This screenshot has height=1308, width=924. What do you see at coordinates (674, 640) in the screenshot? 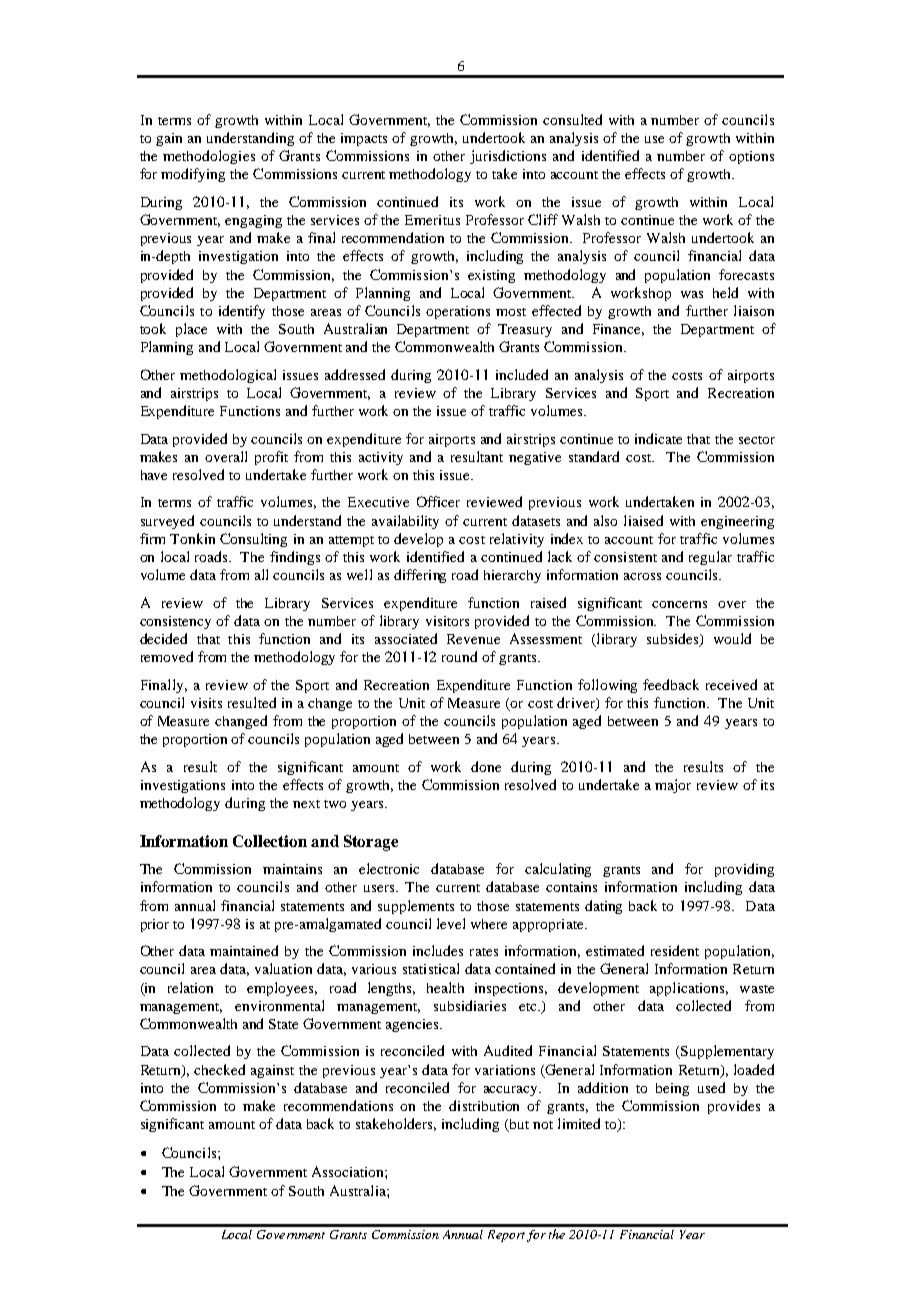
I see `subsides` at bounding box center [674, 640].
